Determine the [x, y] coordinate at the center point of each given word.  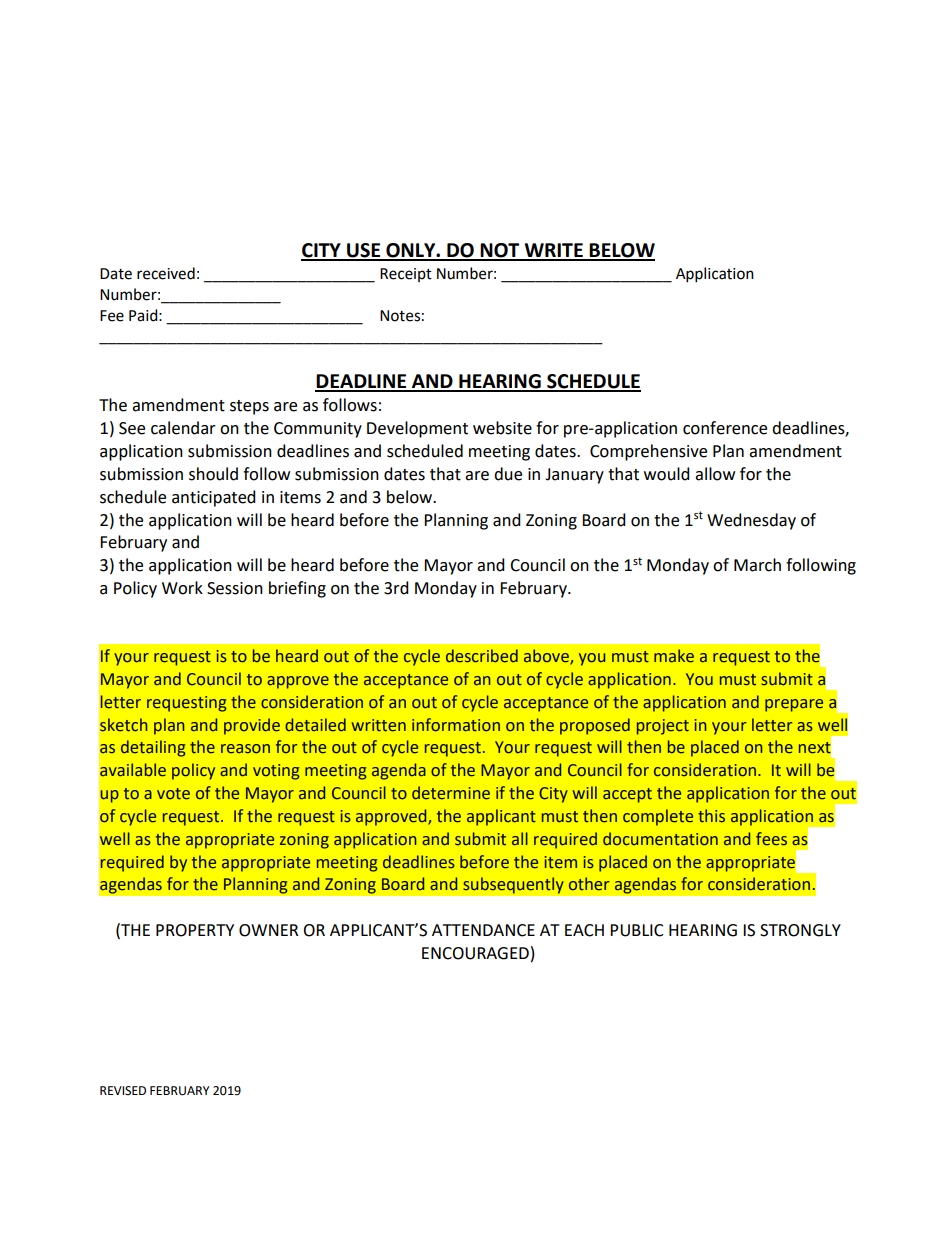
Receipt [406, 275]
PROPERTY [195, 930]
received [166, 273]
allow [715, 474]
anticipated [214, 498]
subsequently [513, 885]
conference [725, 428]
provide [252, 726]
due [508, 474]
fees [771, 839]
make [674, 656]
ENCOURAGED [475, 953]
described [482, 656]
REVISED [123, 1091]
